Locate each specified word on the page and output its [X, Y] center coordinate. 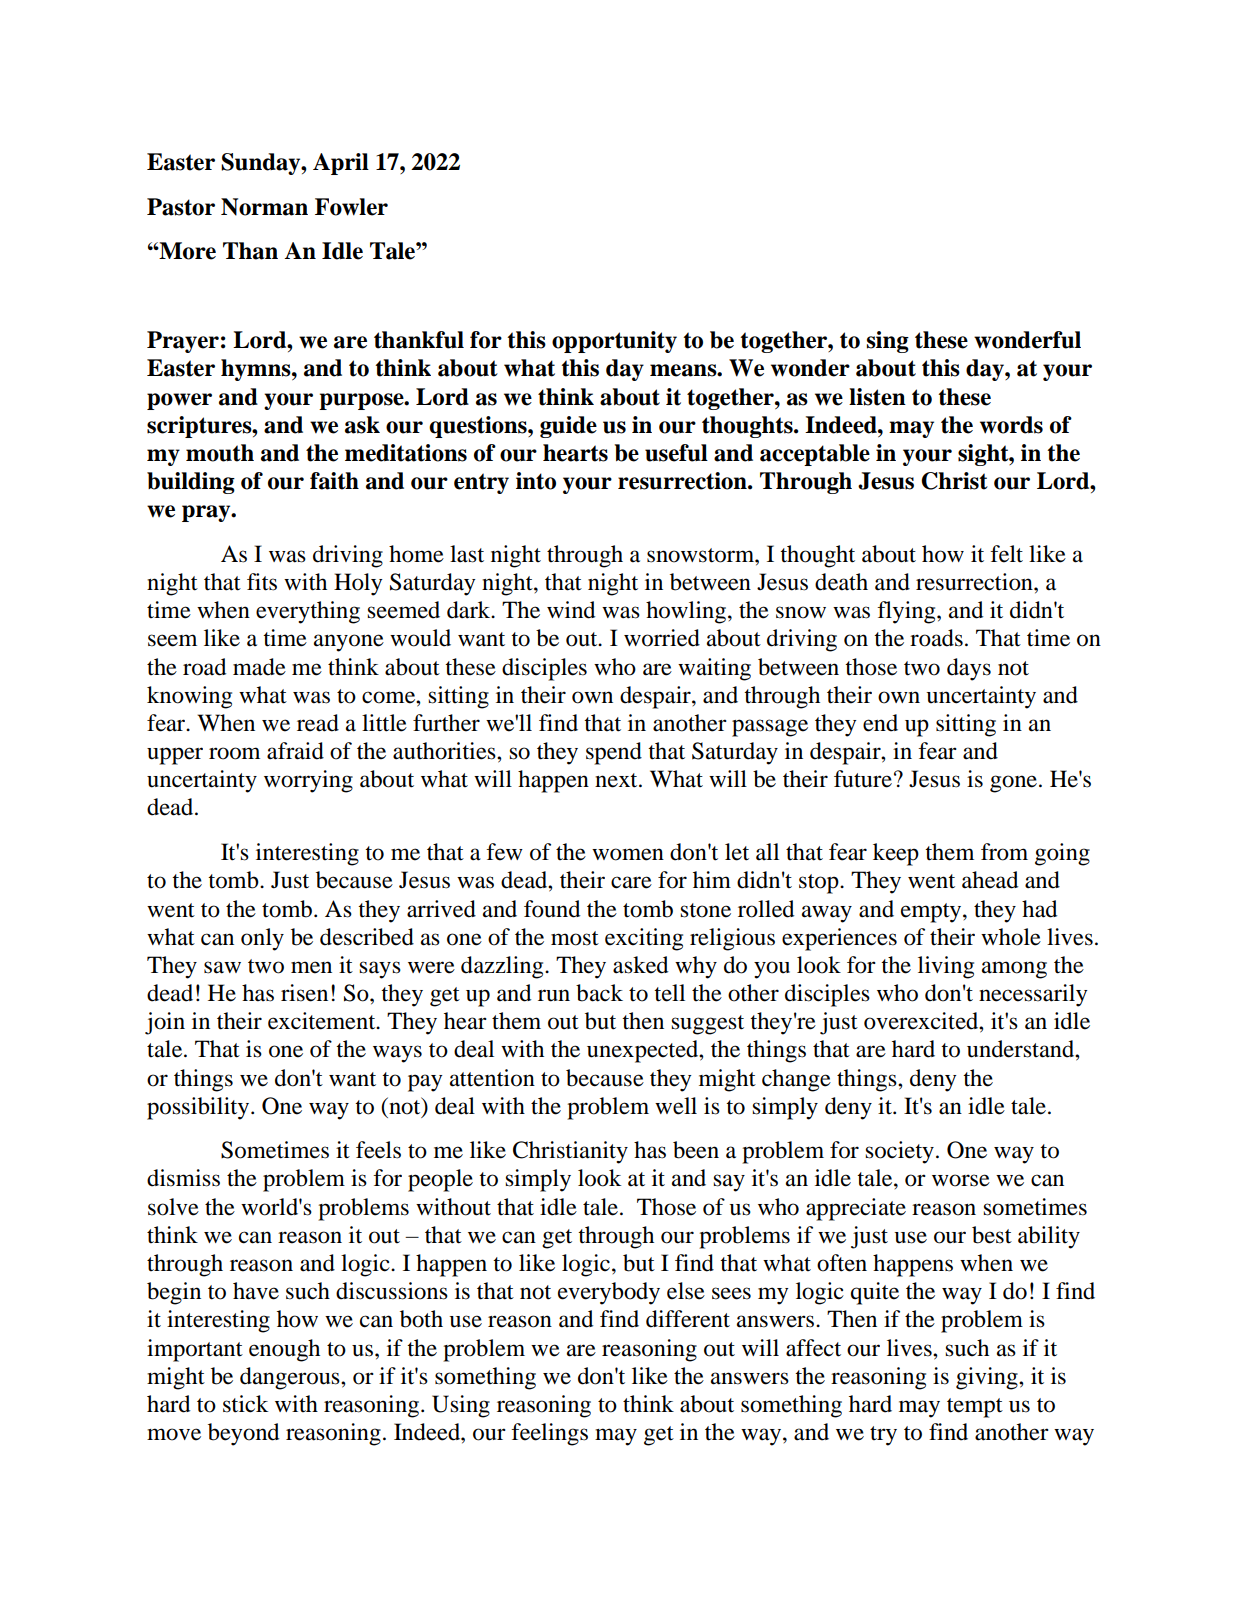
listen [877, 397]
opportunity [614, 342]
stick [245, 1404]
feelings [549, 1434]
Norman [264, 207]
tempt [975, 1408]
